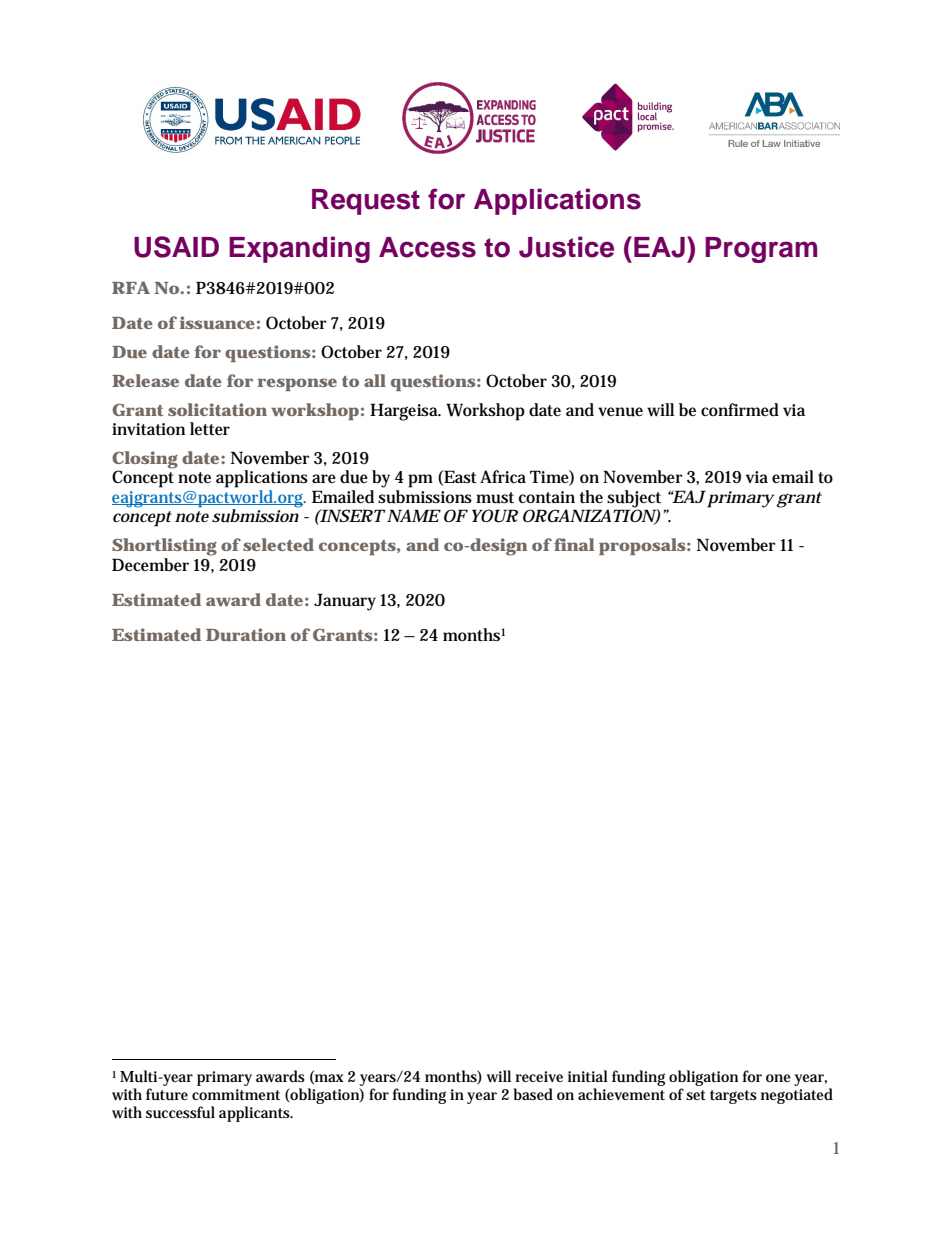 Image resolution: width=952 pixels, height=1233 pixels. What do you see at coordinates (642, 546) in the image?
I see `proposals` at bounding box center [642, 546].
